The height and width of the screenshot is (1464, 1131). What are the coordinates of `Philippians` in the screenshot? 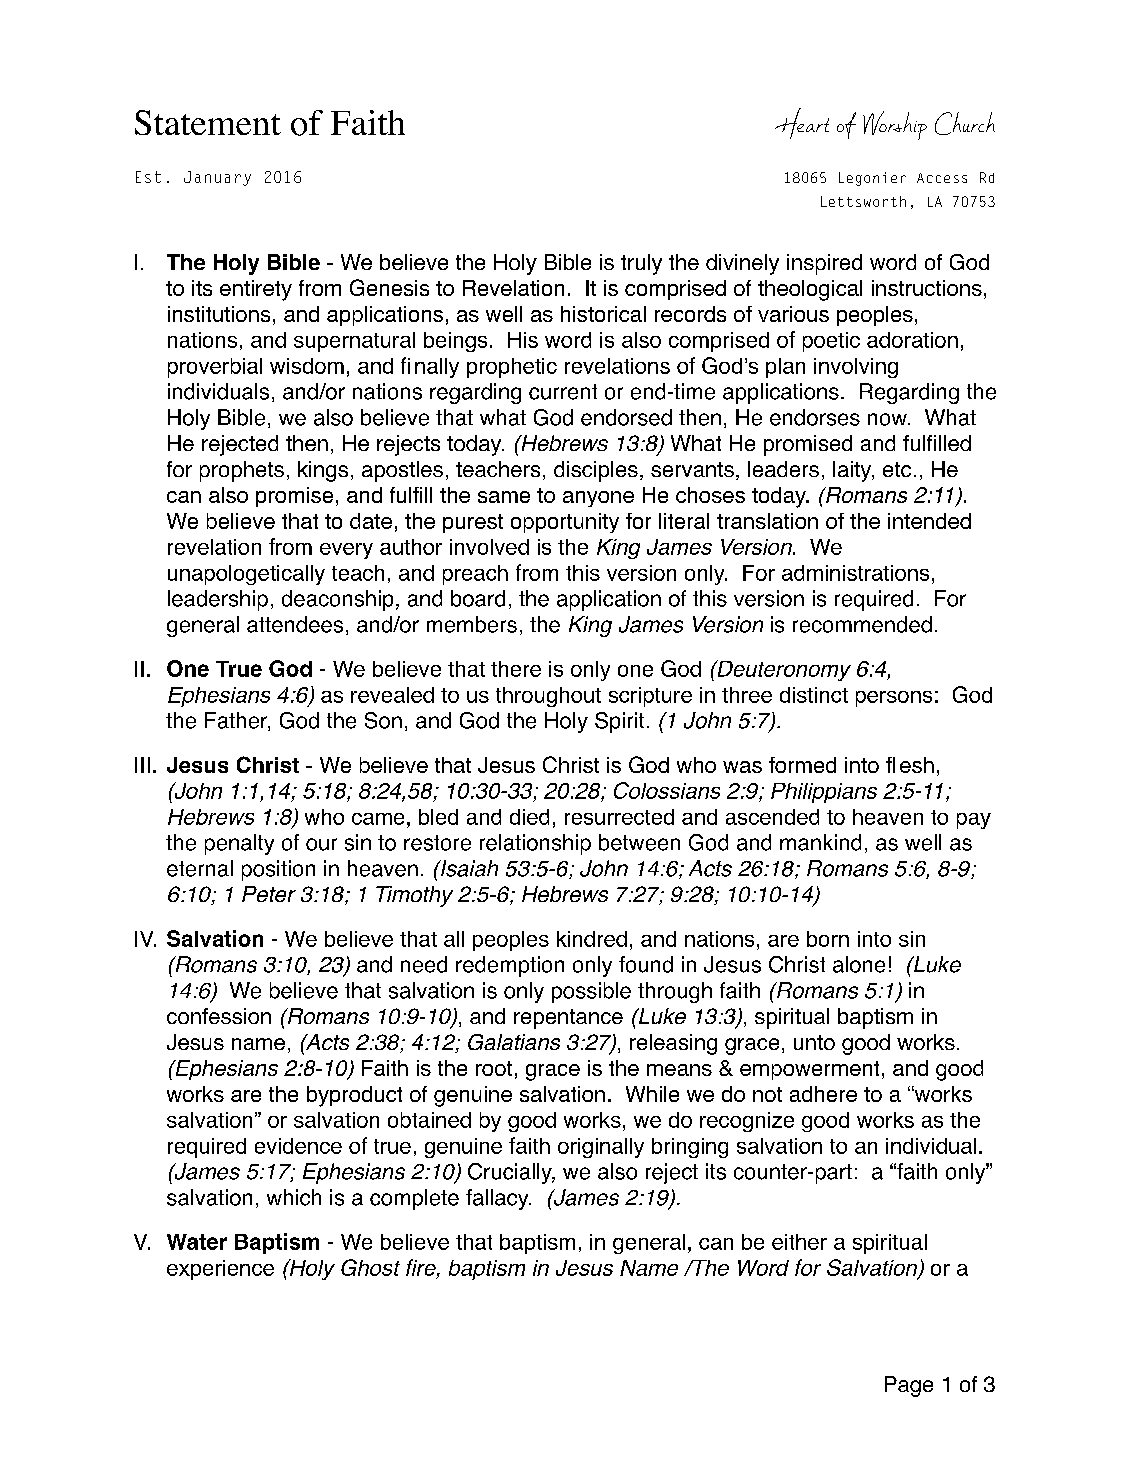 It's located at (824, 793).
